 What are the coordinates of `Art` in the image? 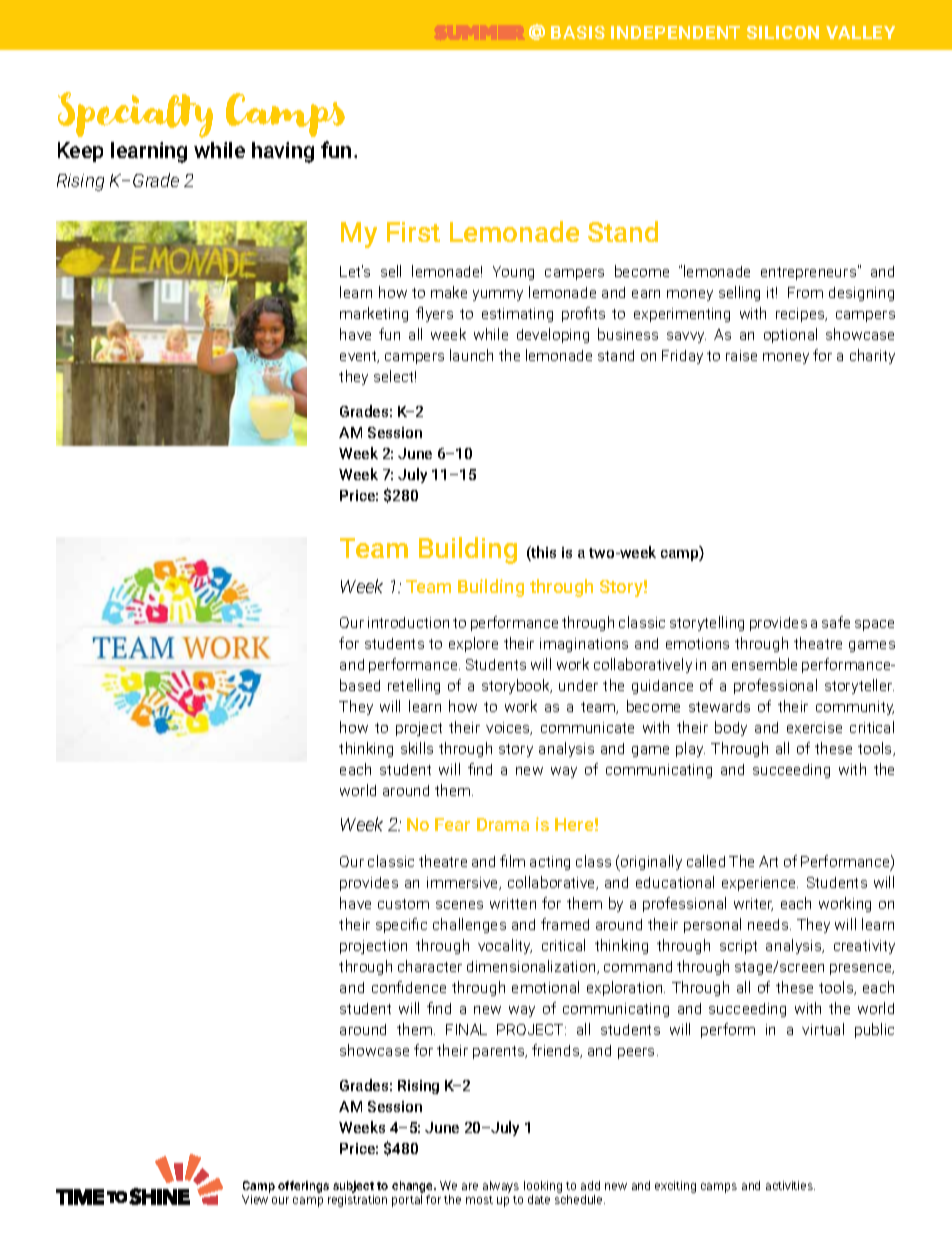 It's located at (768, 861).
